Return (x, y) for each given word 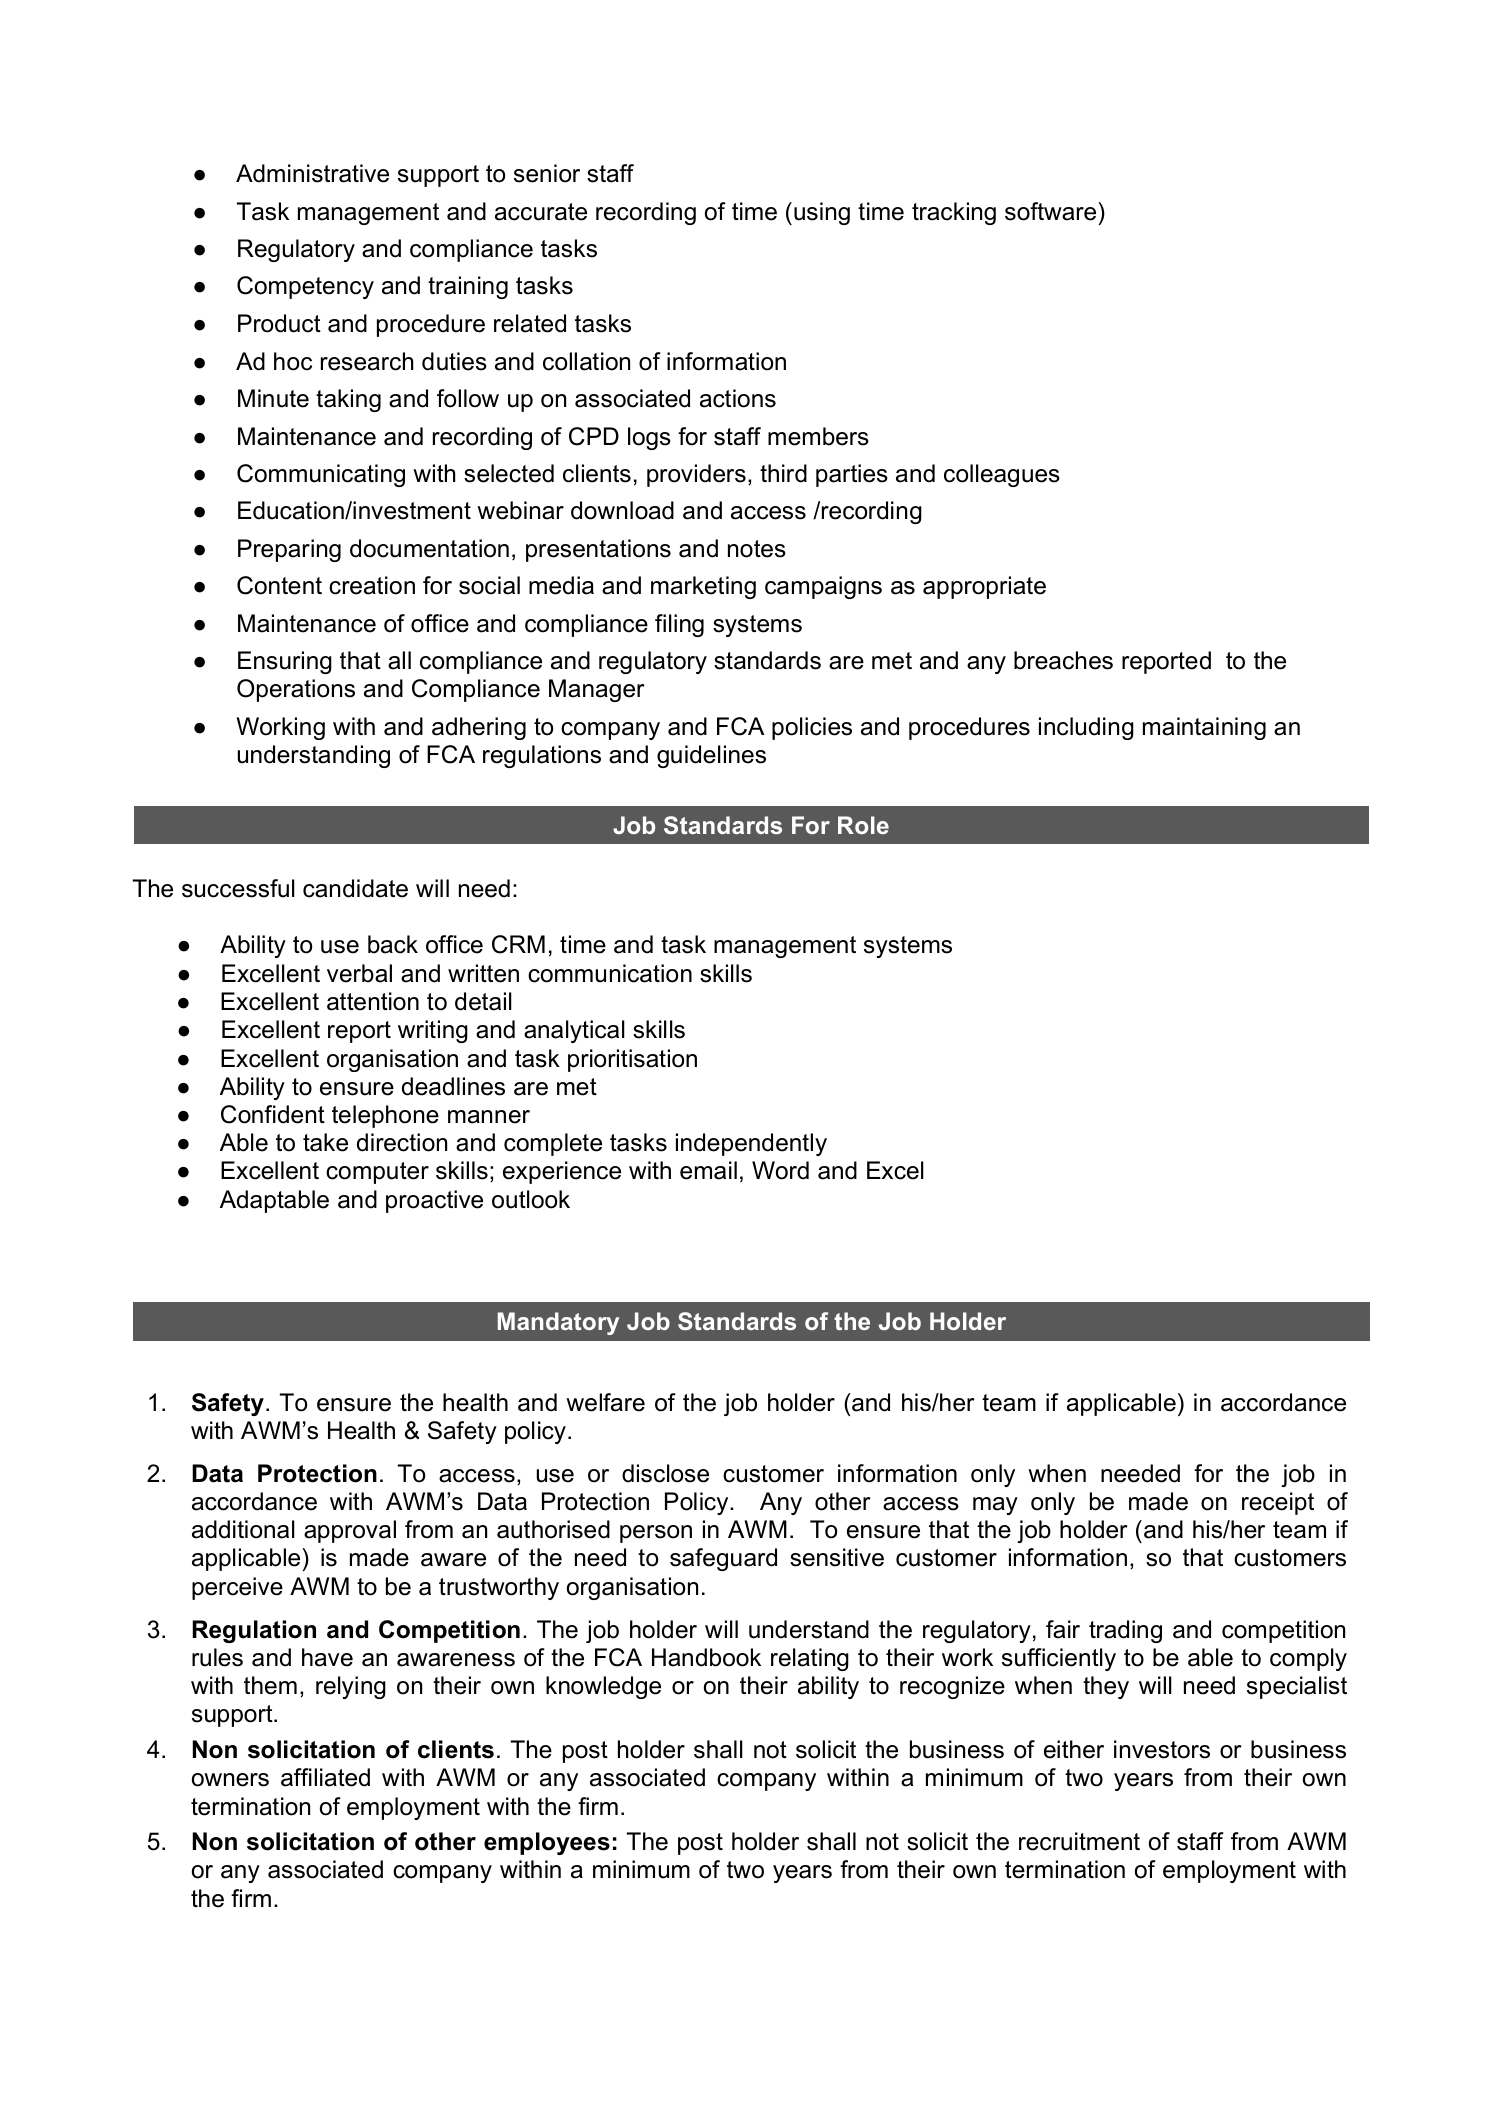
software (1052, 211)
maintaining (1204, 728)
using (822, 213)
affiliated (325, 1777)
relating (810, 1659)
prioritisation (632, 1060)
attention (373, 1001)
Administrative (312, 173)
